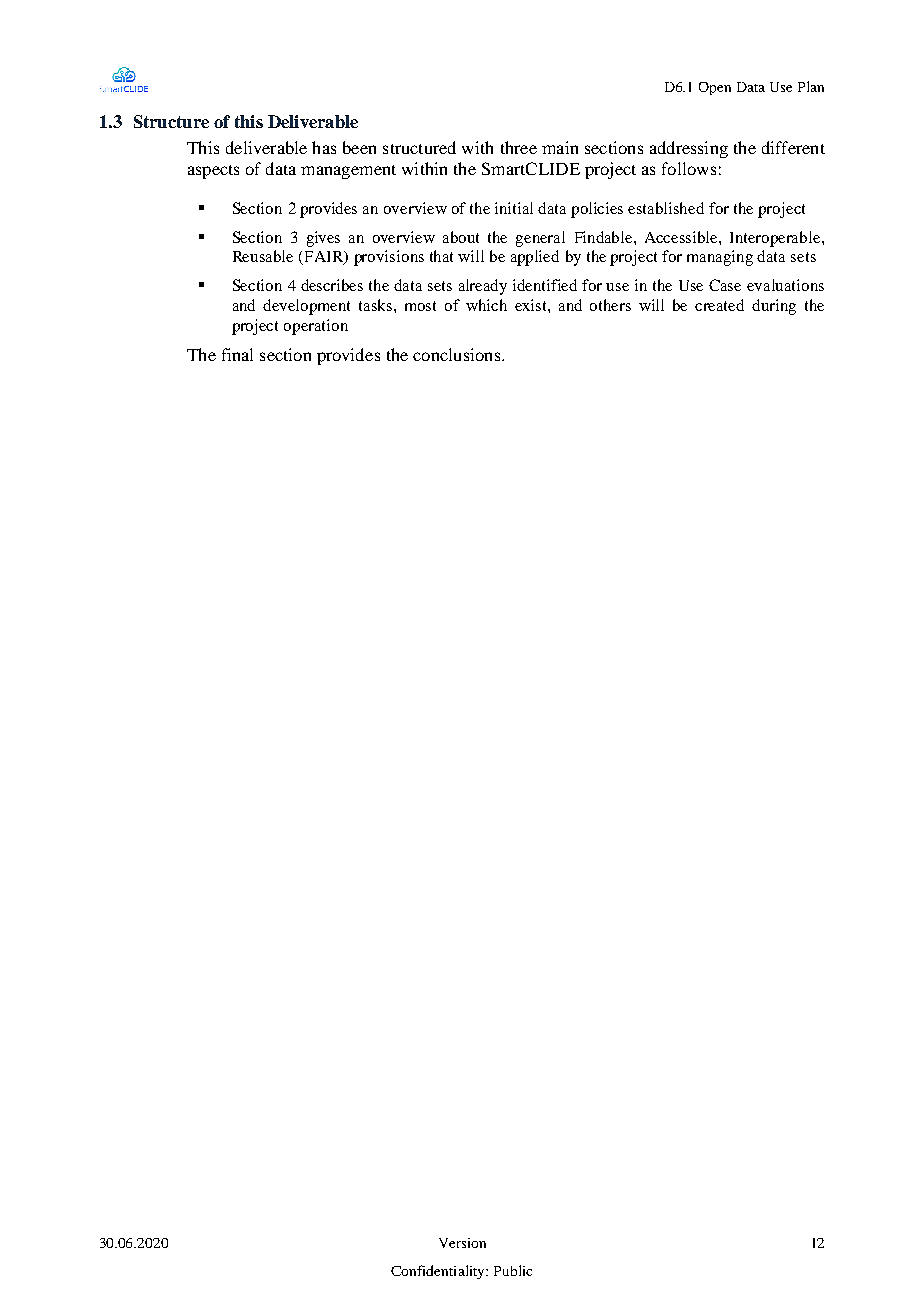  Describe the element at coordinates (513, 1270) in the page. I see `Public` at that location.
